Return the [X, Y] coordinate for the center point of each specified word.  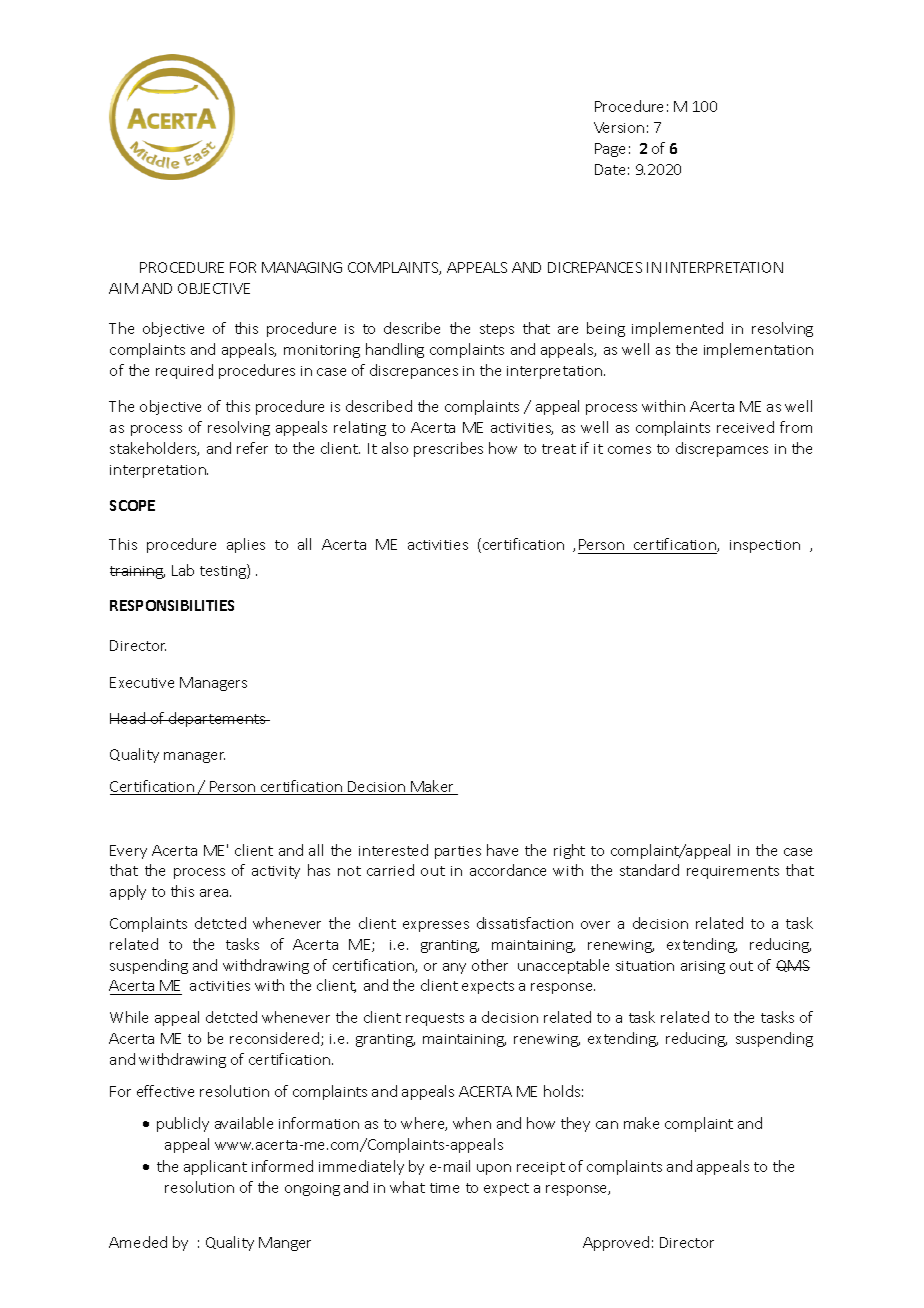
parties [458, 852]
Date [610, 169]
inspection [765, 546]
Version [619, 127]
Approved [616, 1243]
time [444, 1188]
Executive [142, 682]
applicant [215, 1167]
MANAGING [302, 267]
